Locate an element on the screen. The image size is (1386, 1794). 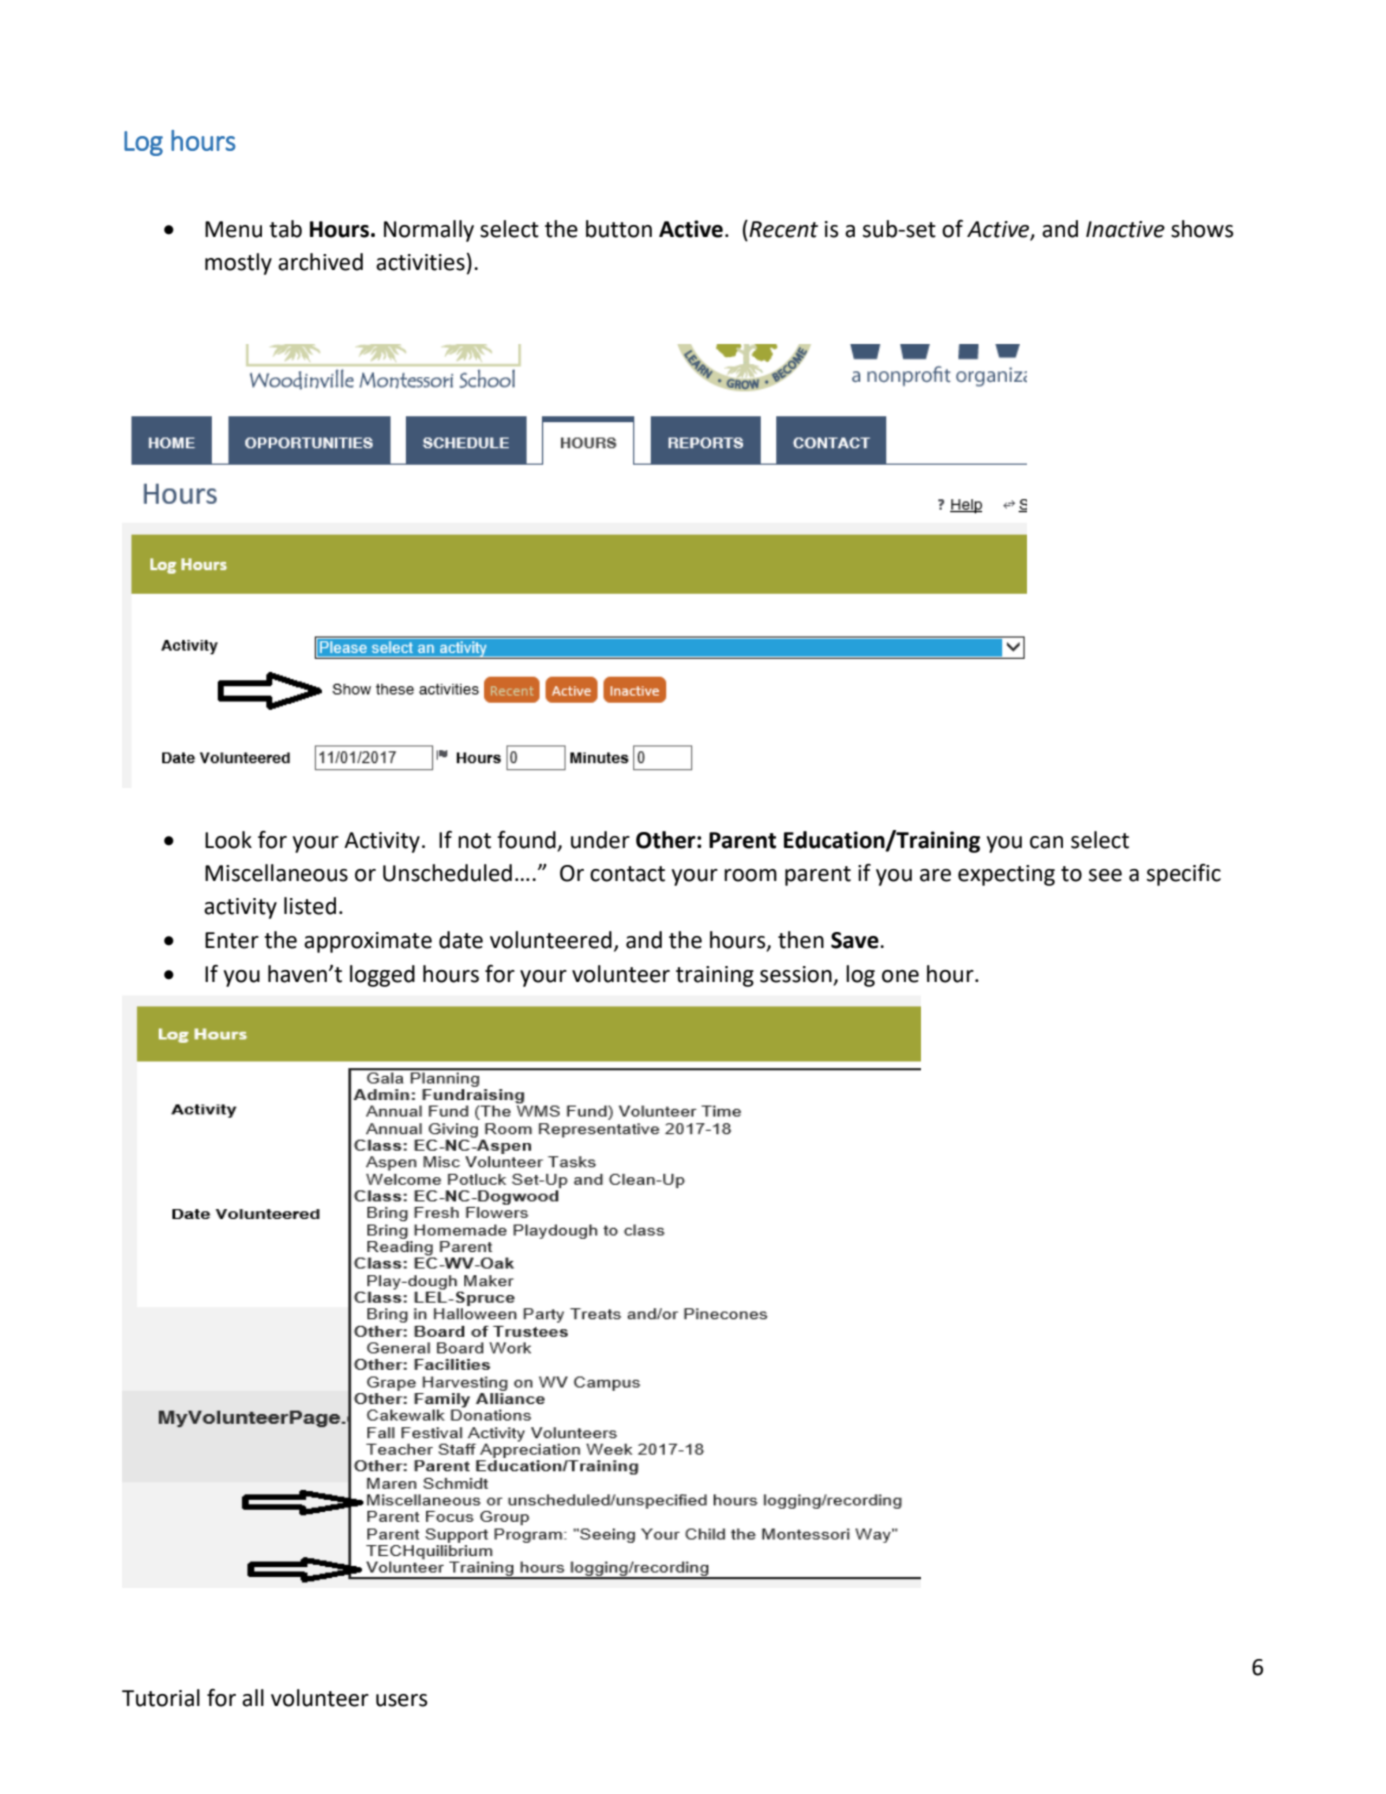
shows is located at coordinates (1202, 229).
